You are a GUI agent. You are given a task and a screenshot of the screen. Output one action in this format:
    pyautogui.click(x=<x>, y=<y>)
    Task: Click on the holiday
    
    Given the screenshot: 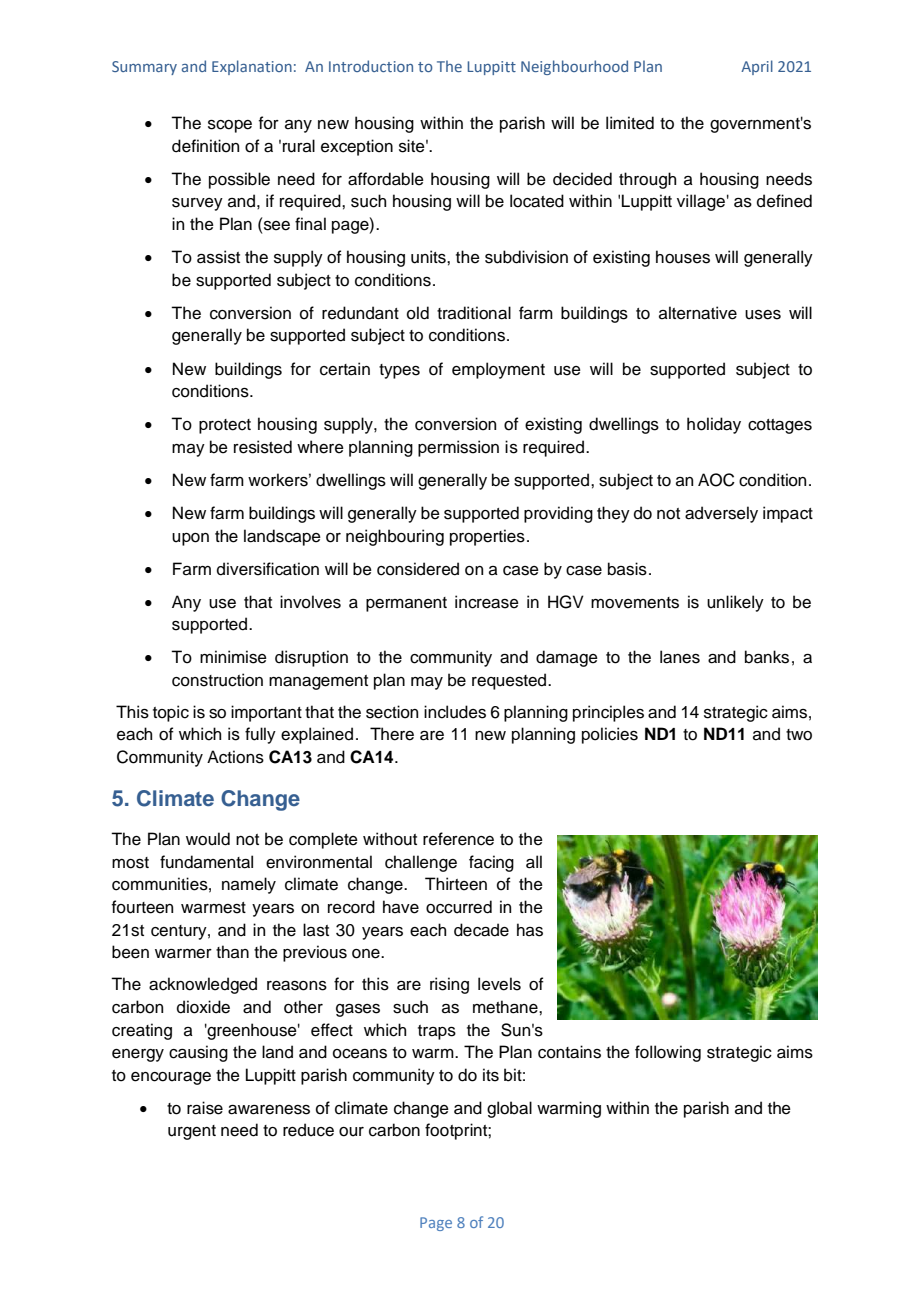 What is the action you would take?
    pyautogui.click(x=714, y=425)
